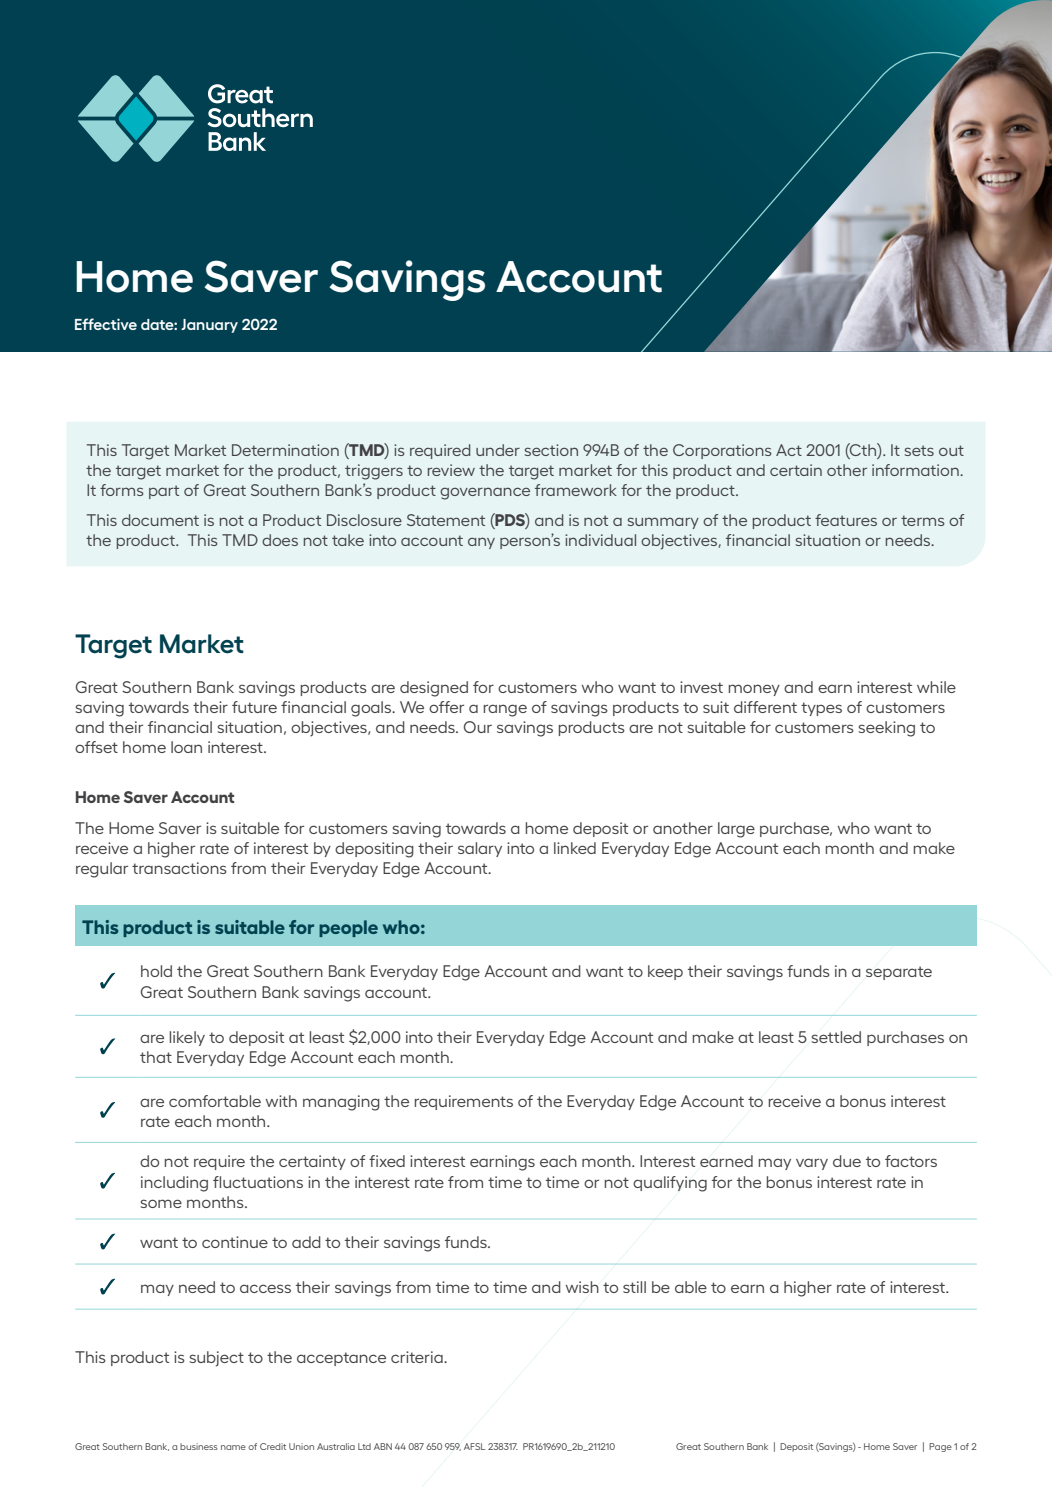 The image size is (1052, 1487). I want to click on sets, so click(919, 450).
